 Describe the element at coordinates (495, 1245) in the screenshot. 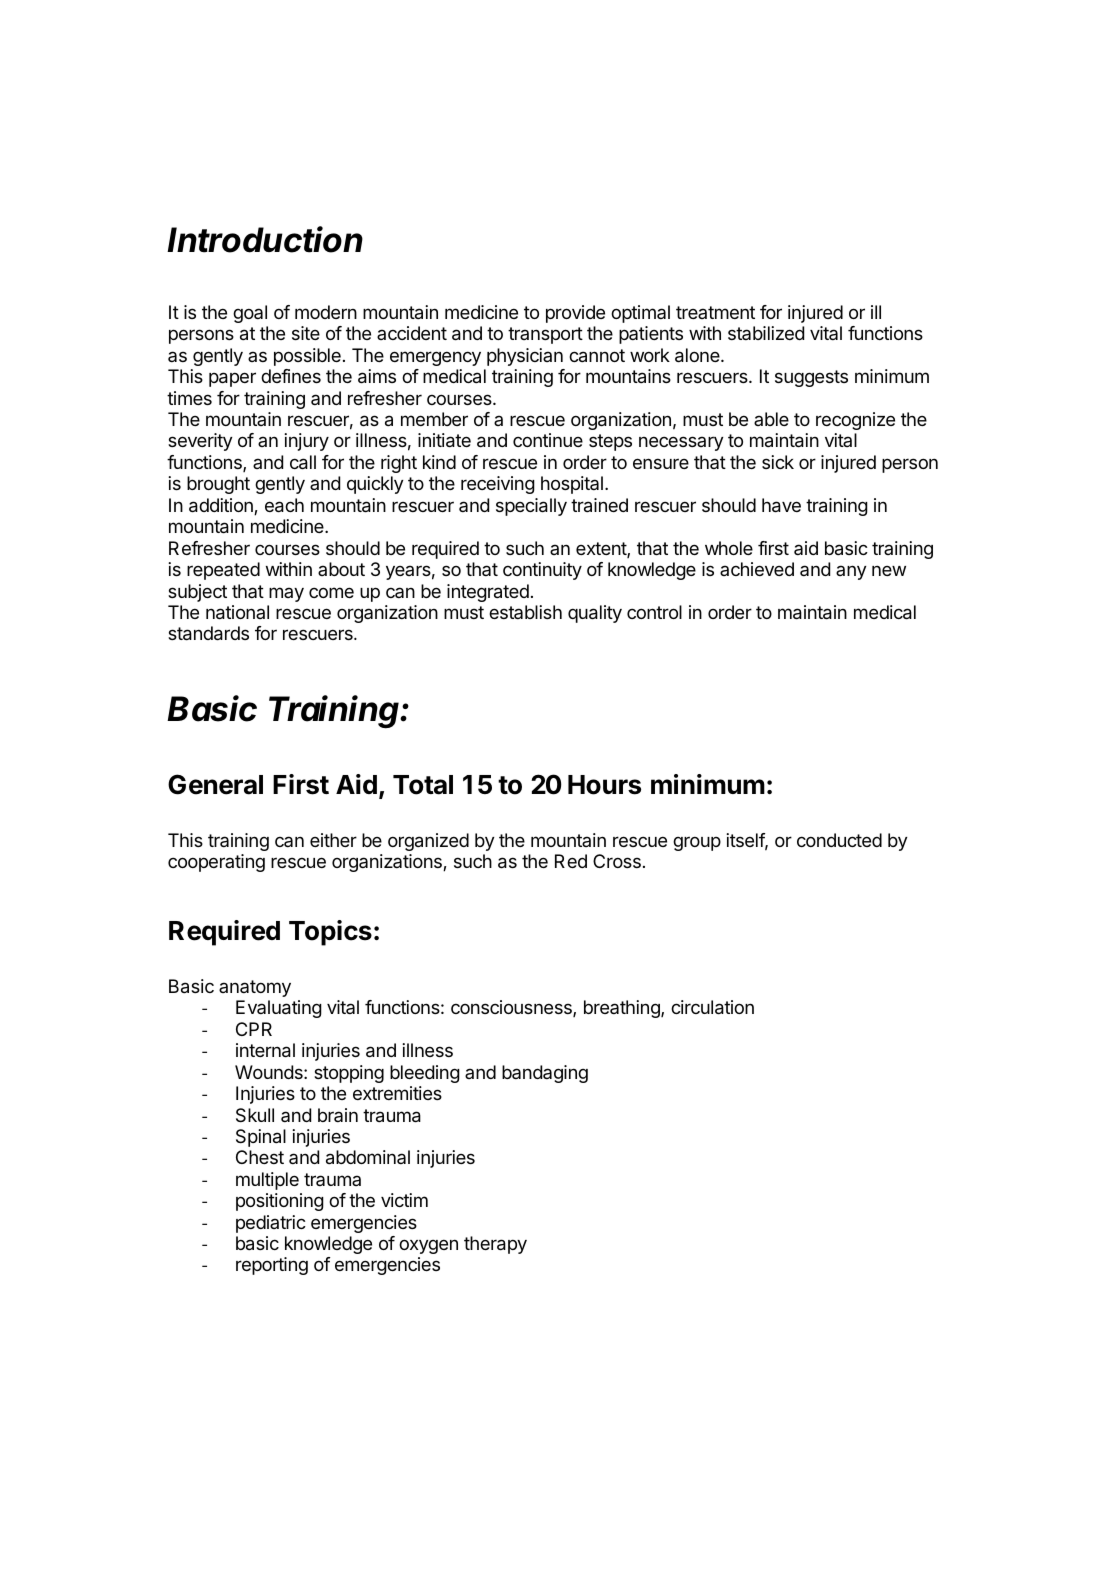

I see `therapy` at that location.
